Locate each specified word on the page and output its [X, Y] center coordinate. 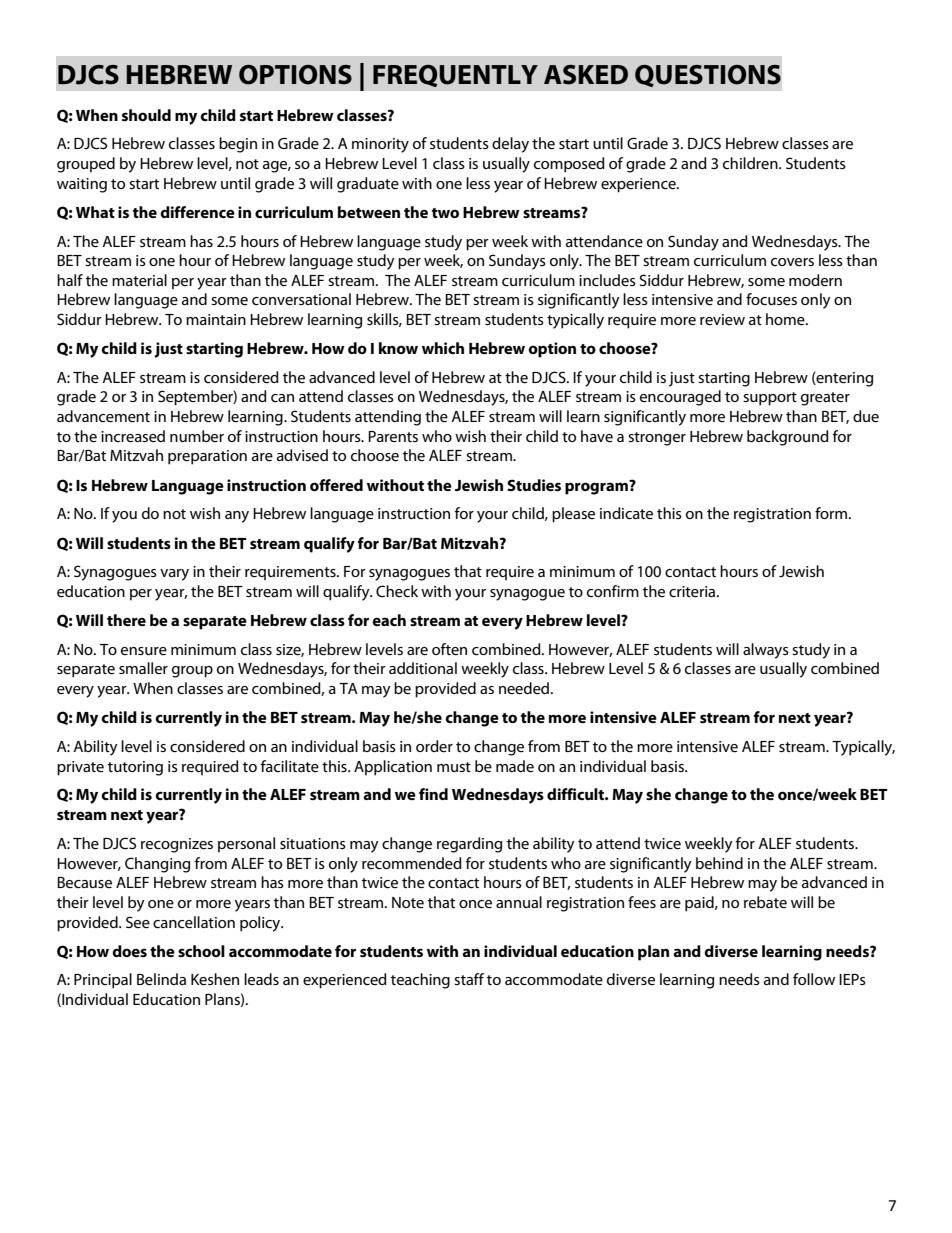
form [832, 513]
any [237, 517]
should [146, 115]
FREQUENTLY [455, 76]
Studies [534, 485]
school [201, 951]
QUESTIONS [708, 76]
